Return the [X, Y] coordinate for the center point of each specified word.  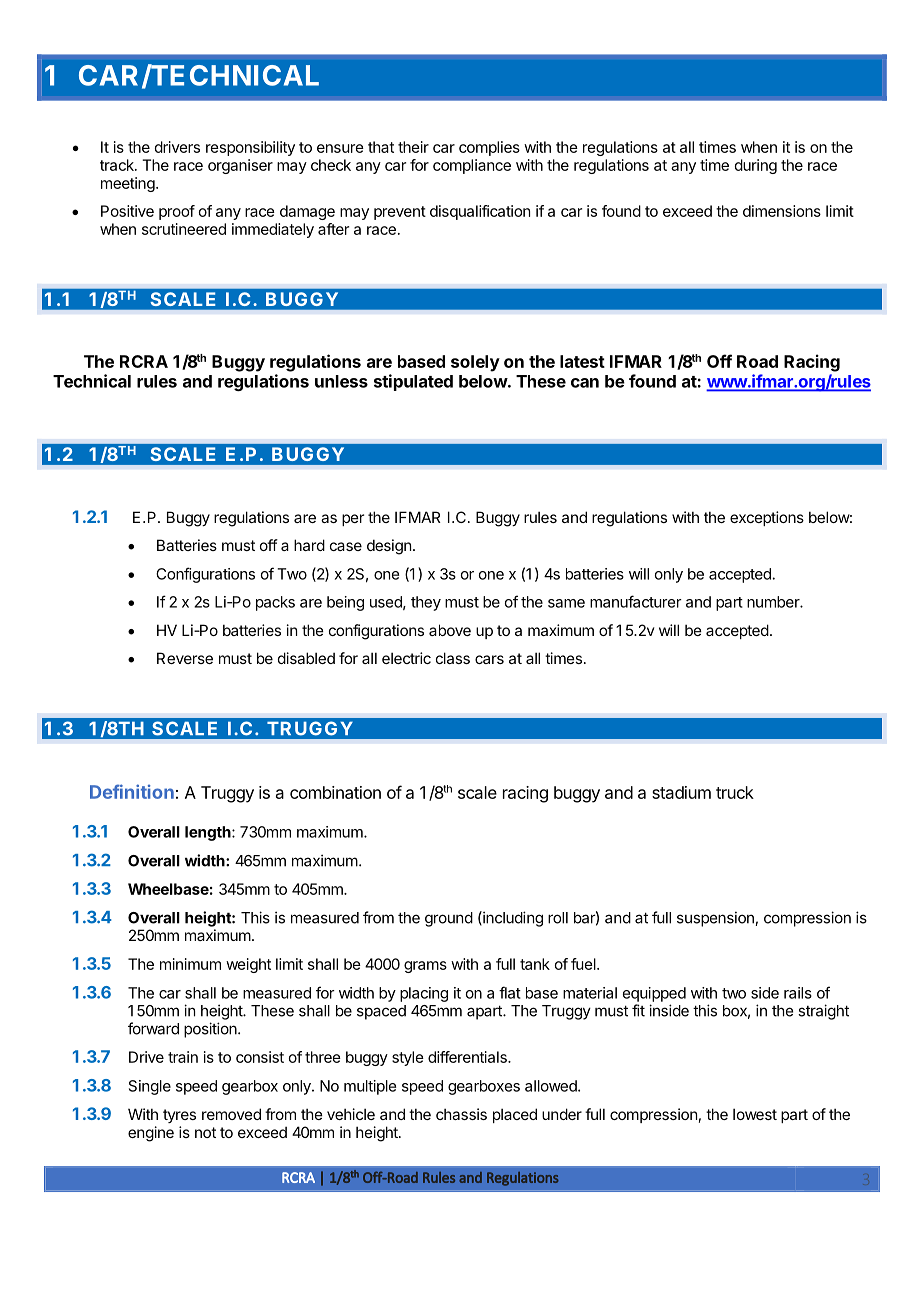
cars [489, 659]
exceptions [767, 518]
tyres [179, 1116]
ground [449, 919]
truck [735, 792]
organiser [240, 166]
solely [475, 363]
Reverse [185, 658]
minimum [190, 964]
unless [341, 381]
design [389, 547]
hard [309, 545]
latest [582, 361]
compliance [472, 166]
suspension [716, 919]
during [756, 166]
